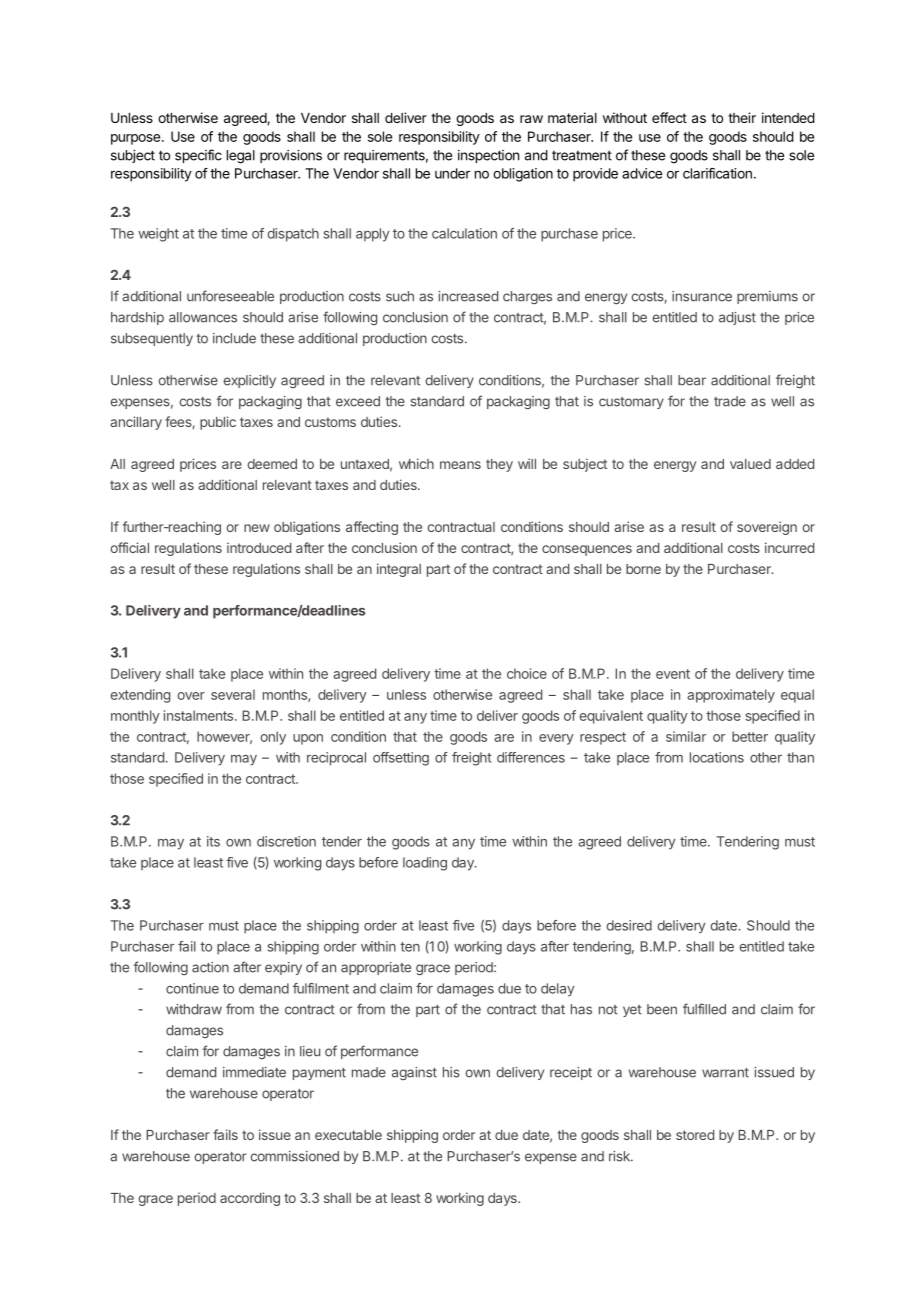 Image resolution: width=924 pixels, height=1308 pixels. What do you see at coordinates (488, 156) in the image?
I see `inspection` at bounding box center [488, 156].
